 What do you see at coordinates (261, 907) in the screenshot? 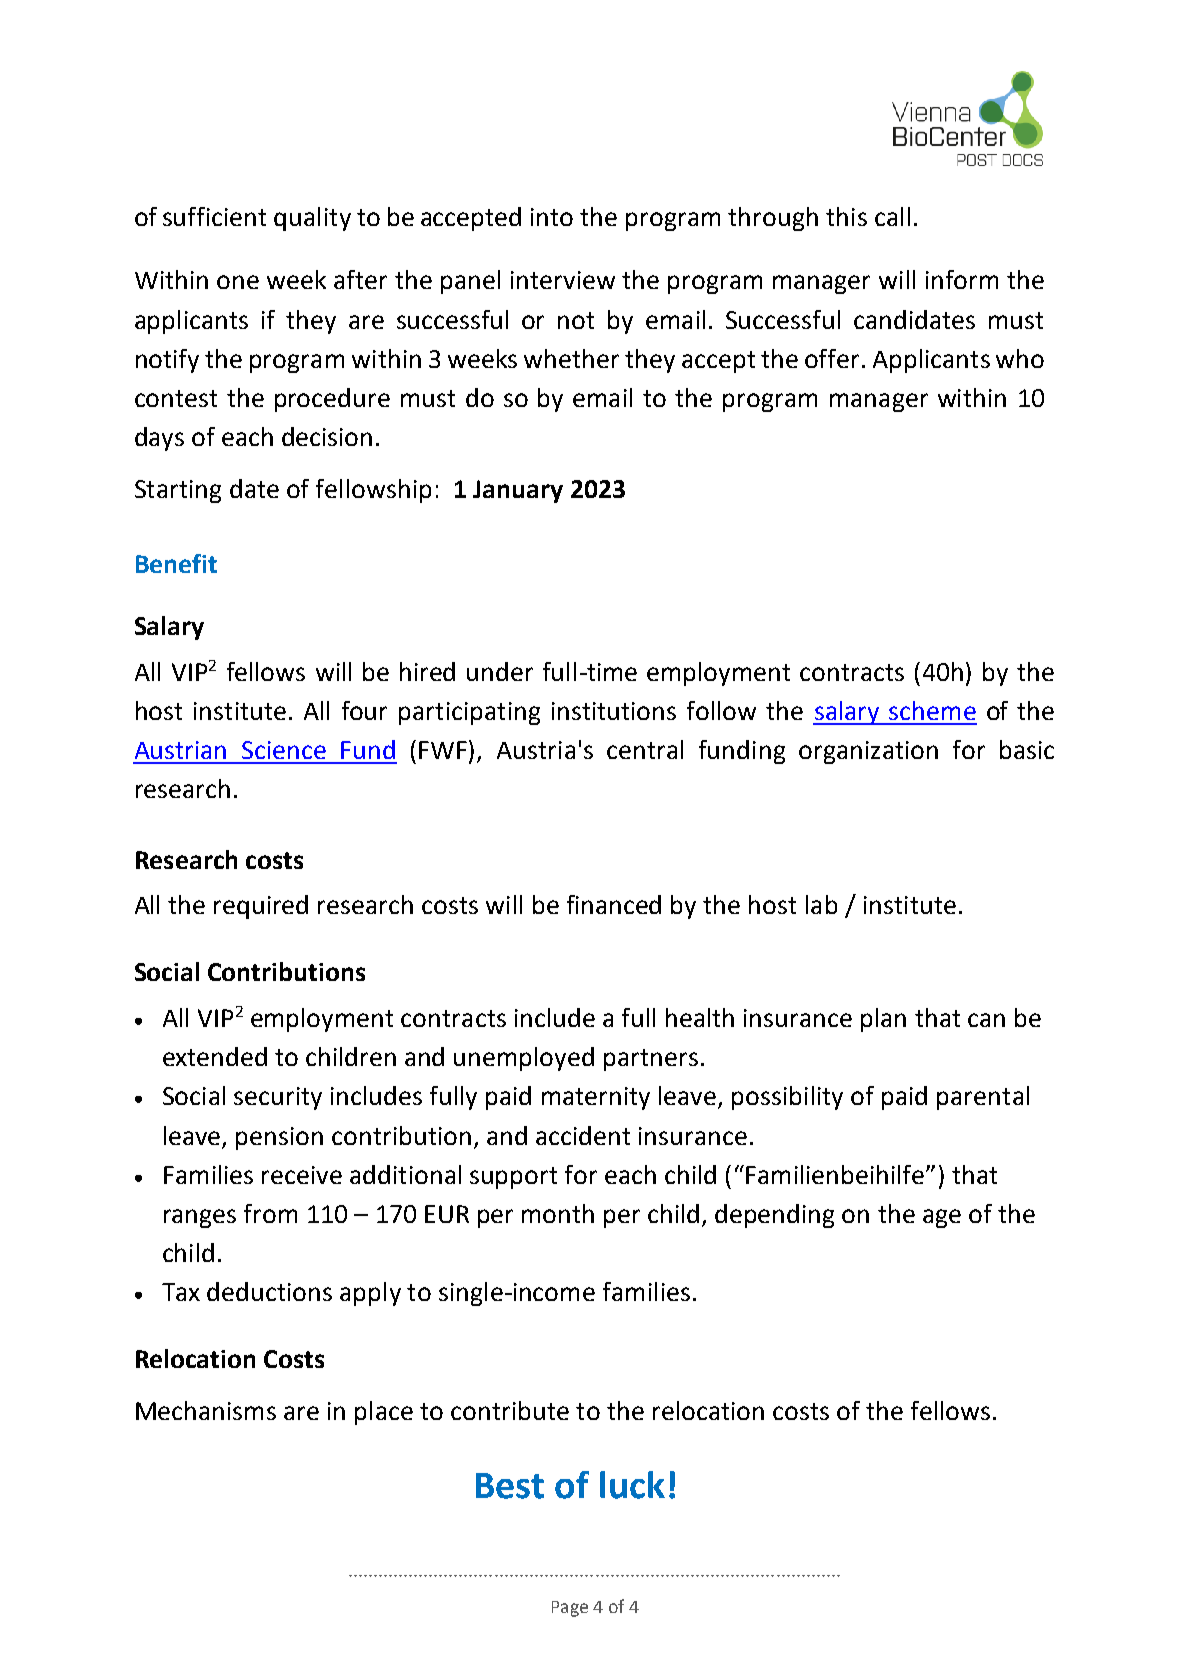
I see `required` at bounding box center [261, 907].
